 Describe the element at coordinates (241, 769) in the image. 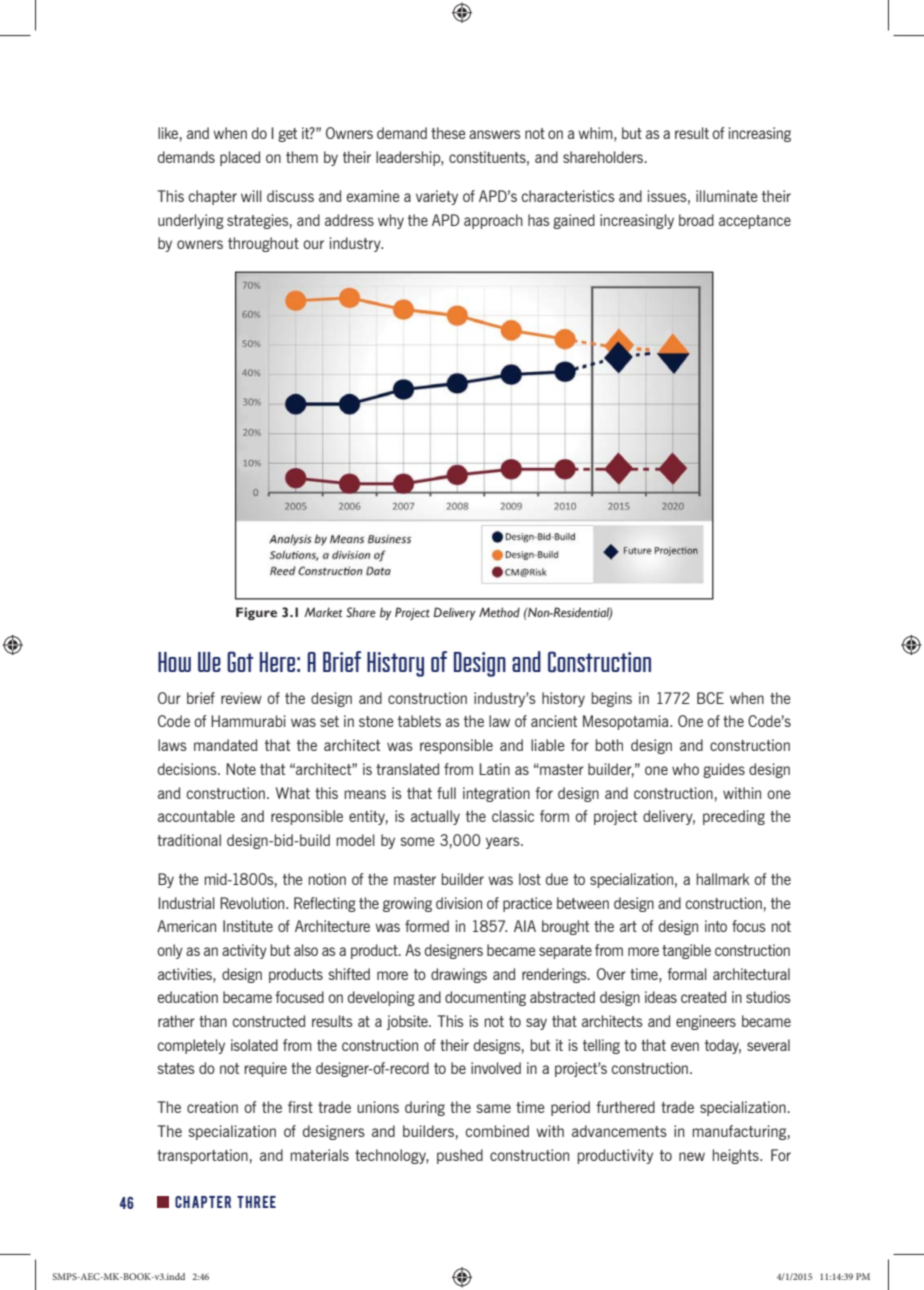

I see `Note` at that location.
